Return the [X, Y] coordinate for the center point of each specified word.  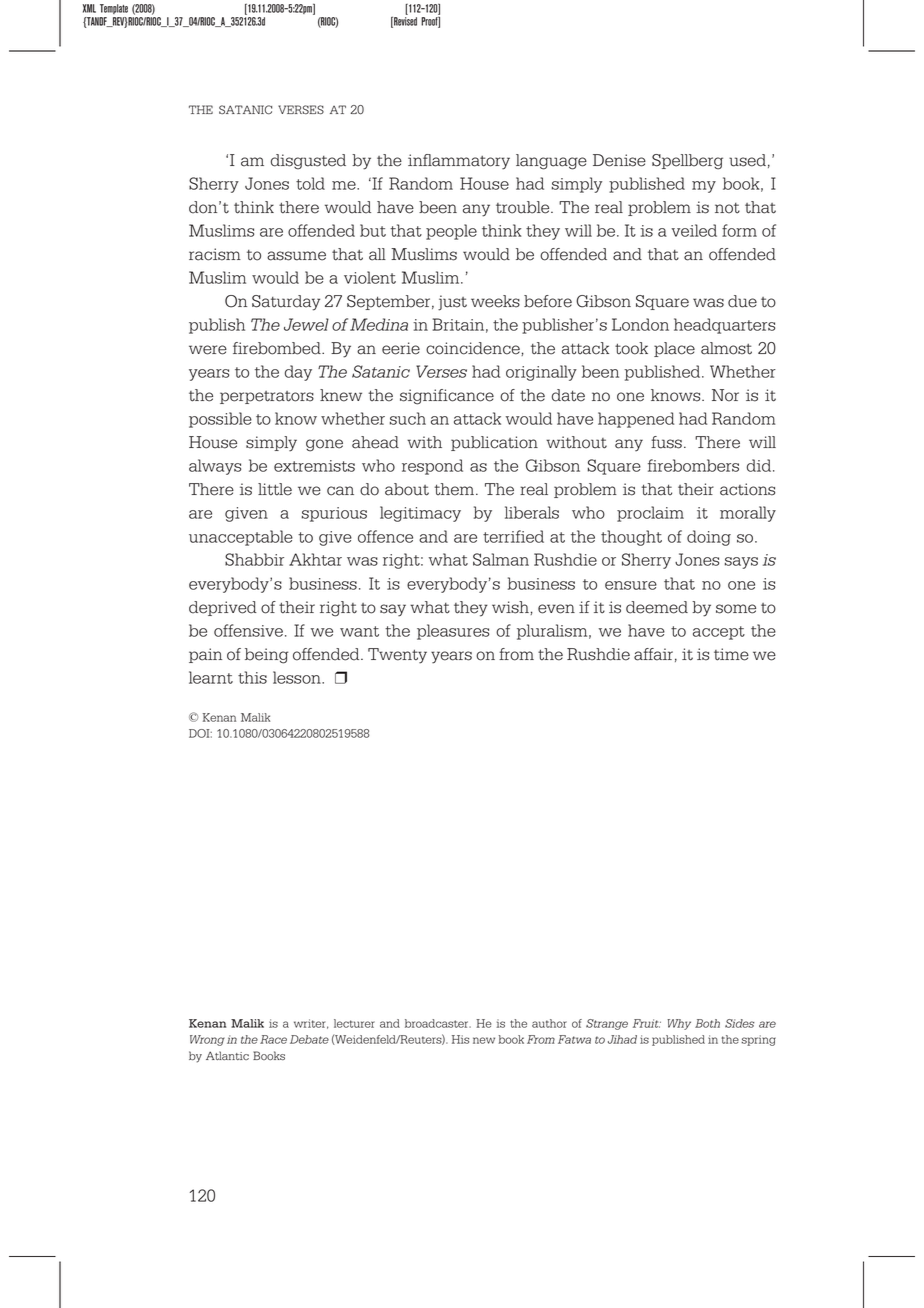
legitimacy [420, 514]
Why [679, 1024]
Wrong [207, 1040]
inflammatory [459, 162]
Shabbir [254, 559]
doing [709, 538]
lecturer [354, 1023]
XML [89, 8]
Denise [619, 160]
